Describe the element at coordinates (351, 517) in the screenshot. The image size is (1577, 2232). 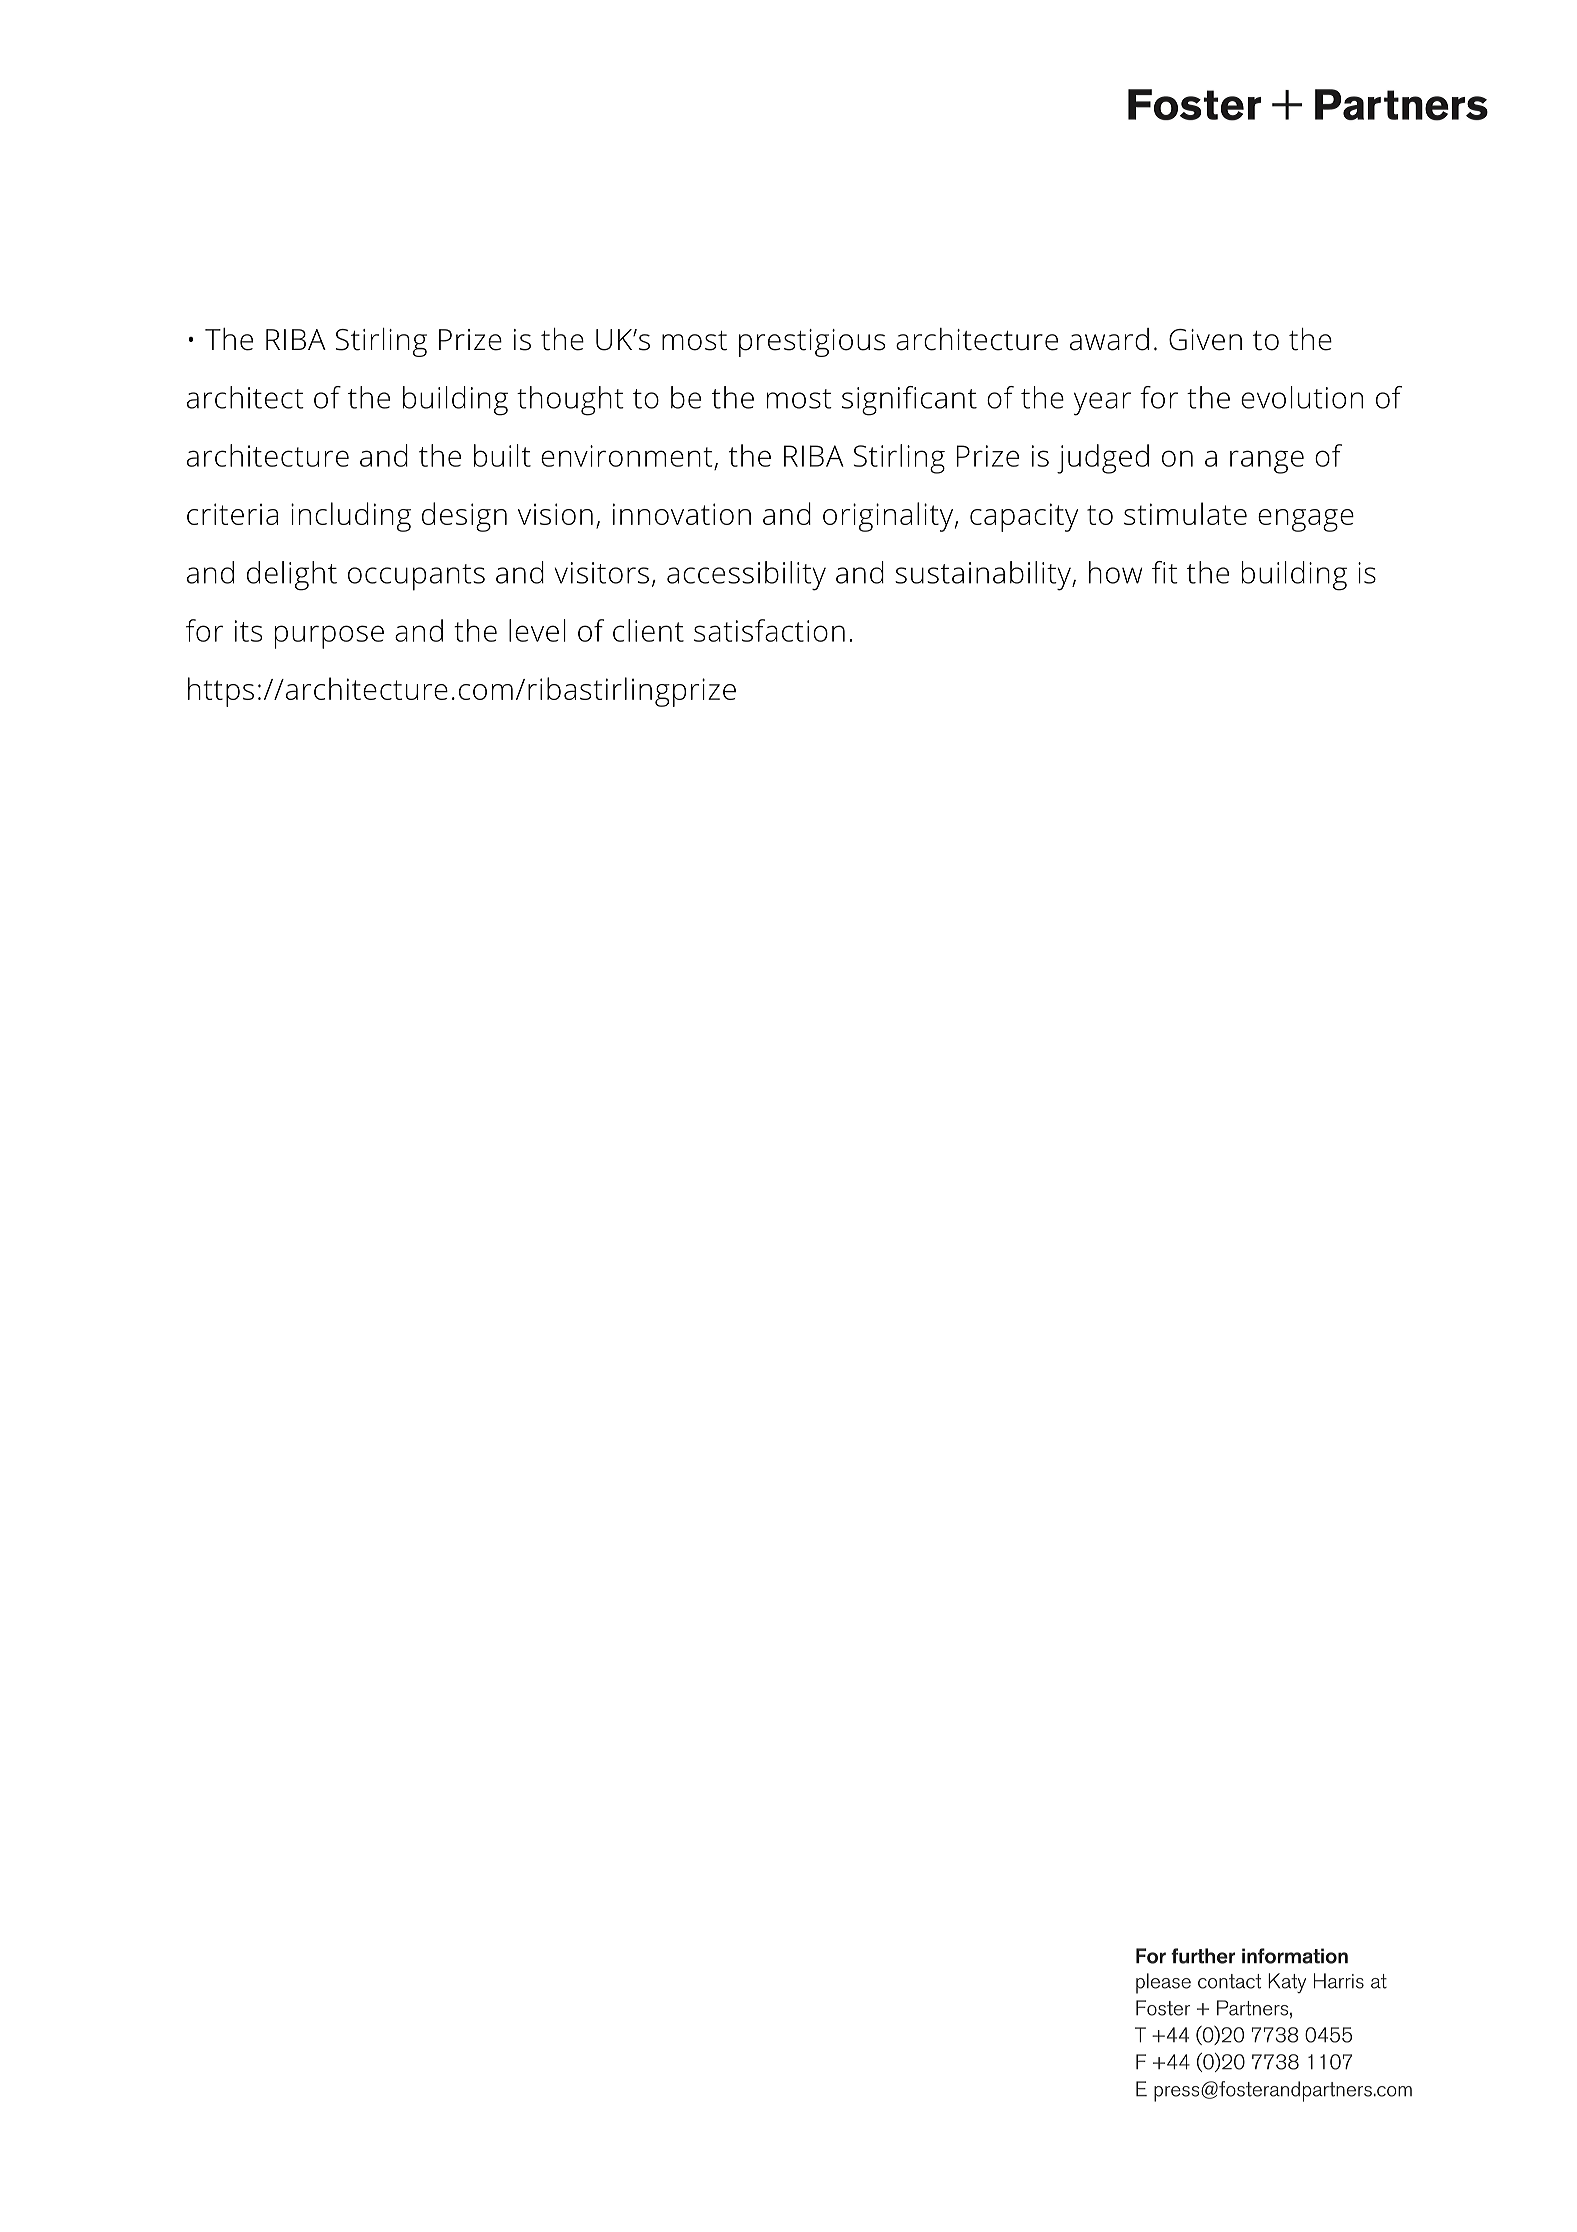
I see `including` at that location.
